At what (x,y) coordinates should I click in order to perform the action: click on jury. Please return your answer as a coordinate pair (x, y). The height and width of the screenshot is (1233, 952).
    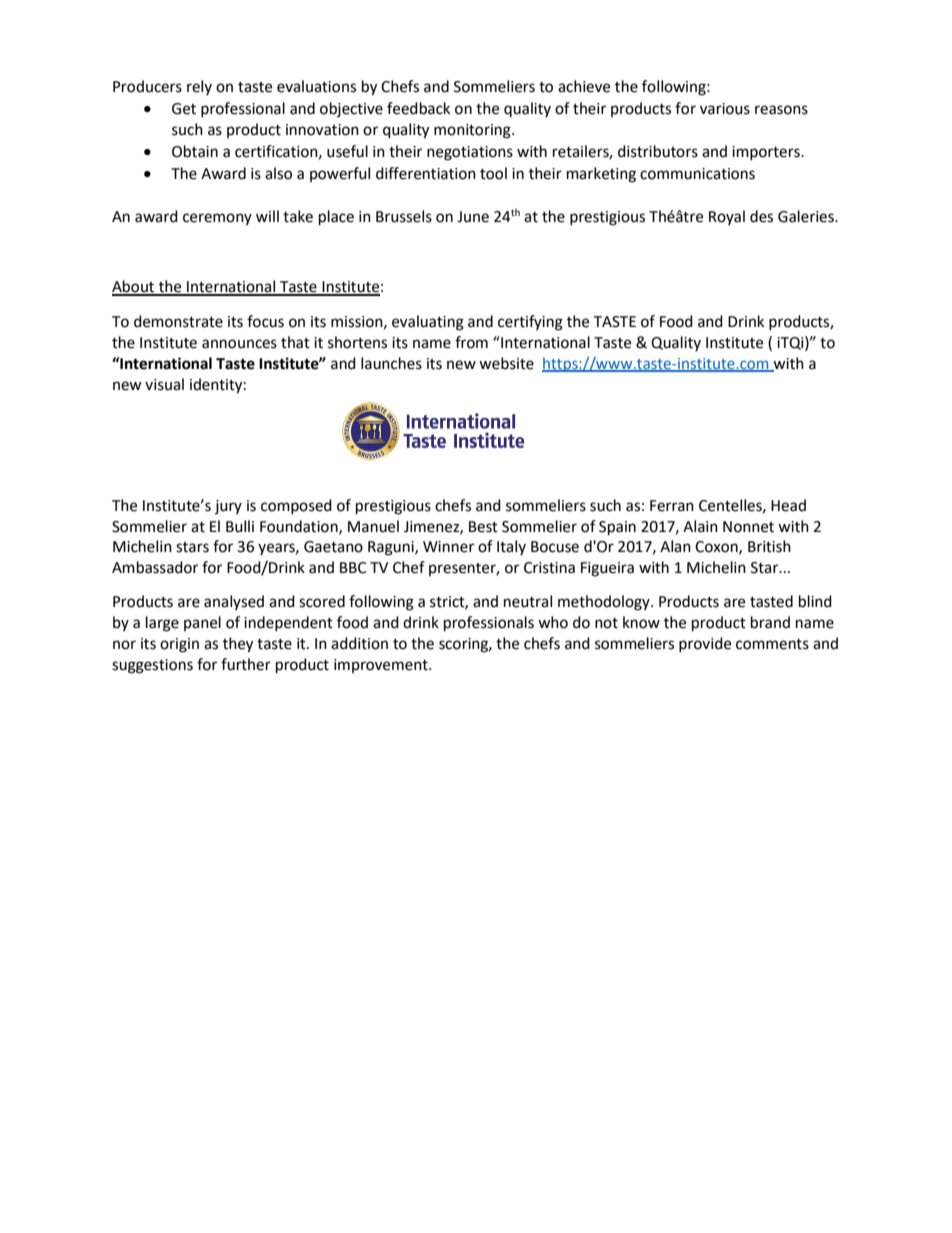
    Looking at the image, I should click on (228, 507).
